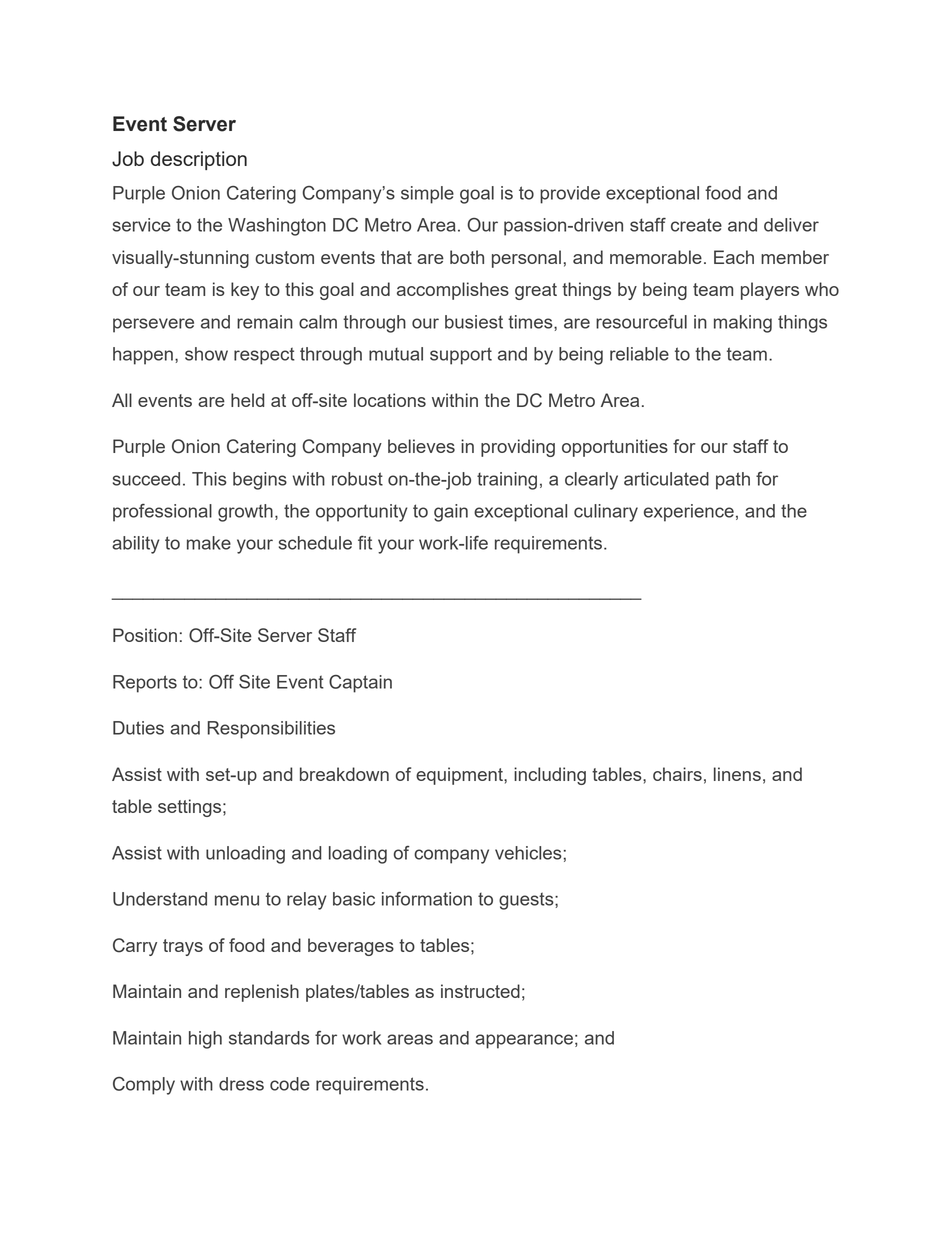 The height and width of the image is (1233, 952). Describe the element at coordinates (237, 900) in the image. I see `menu` at that location.
